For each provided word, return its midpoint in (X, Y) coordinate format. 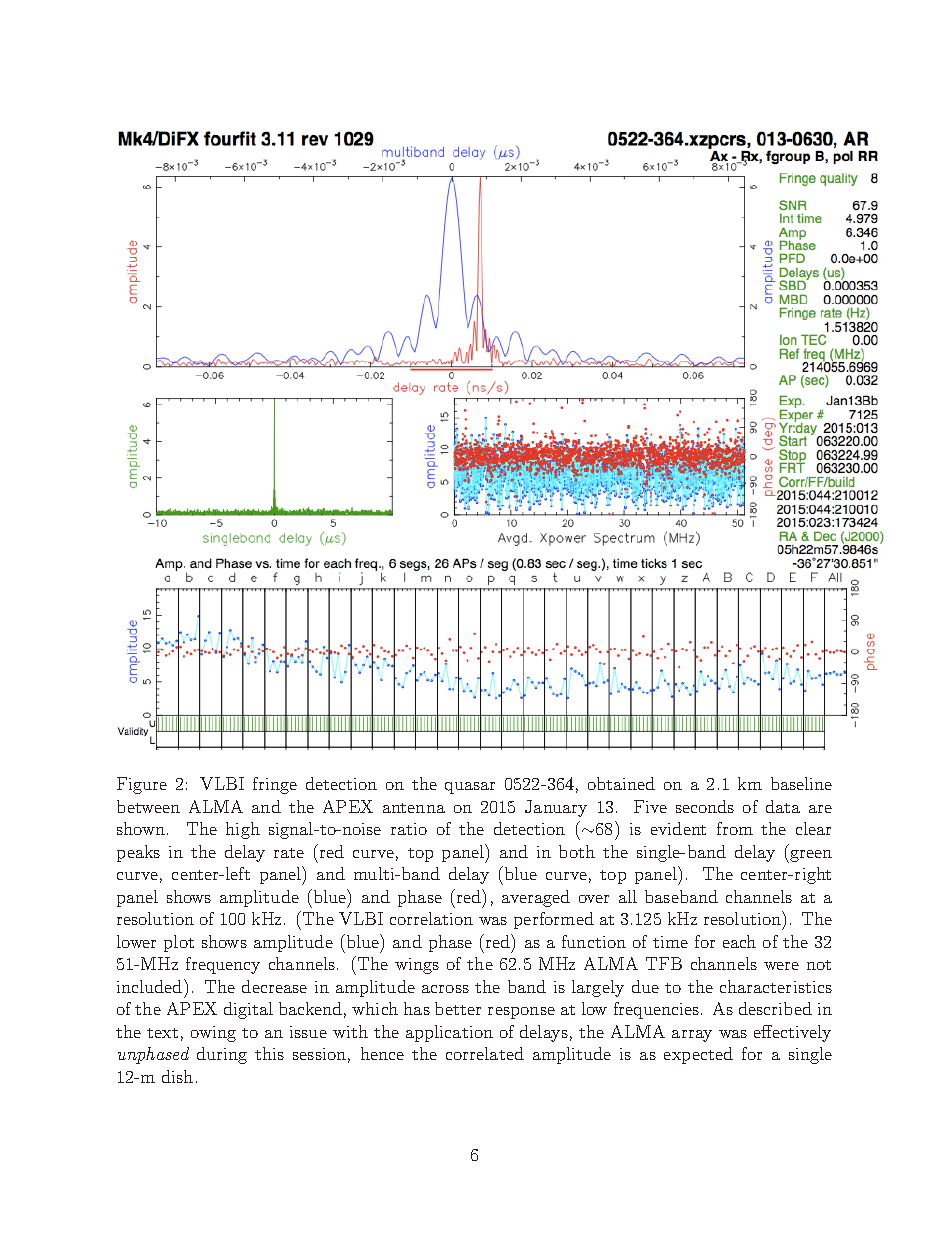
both (577, 851)
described (775, 1008)
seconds (705, 806)
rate (289, 853)
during (222, 1055)
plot (179, 943)
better (458, 1008)
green (810, 856)
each (739, 941)
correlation (431, 918)
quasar (470, 788)
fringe (275, 785)
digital (248, 1010)
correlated (485, 1053)
